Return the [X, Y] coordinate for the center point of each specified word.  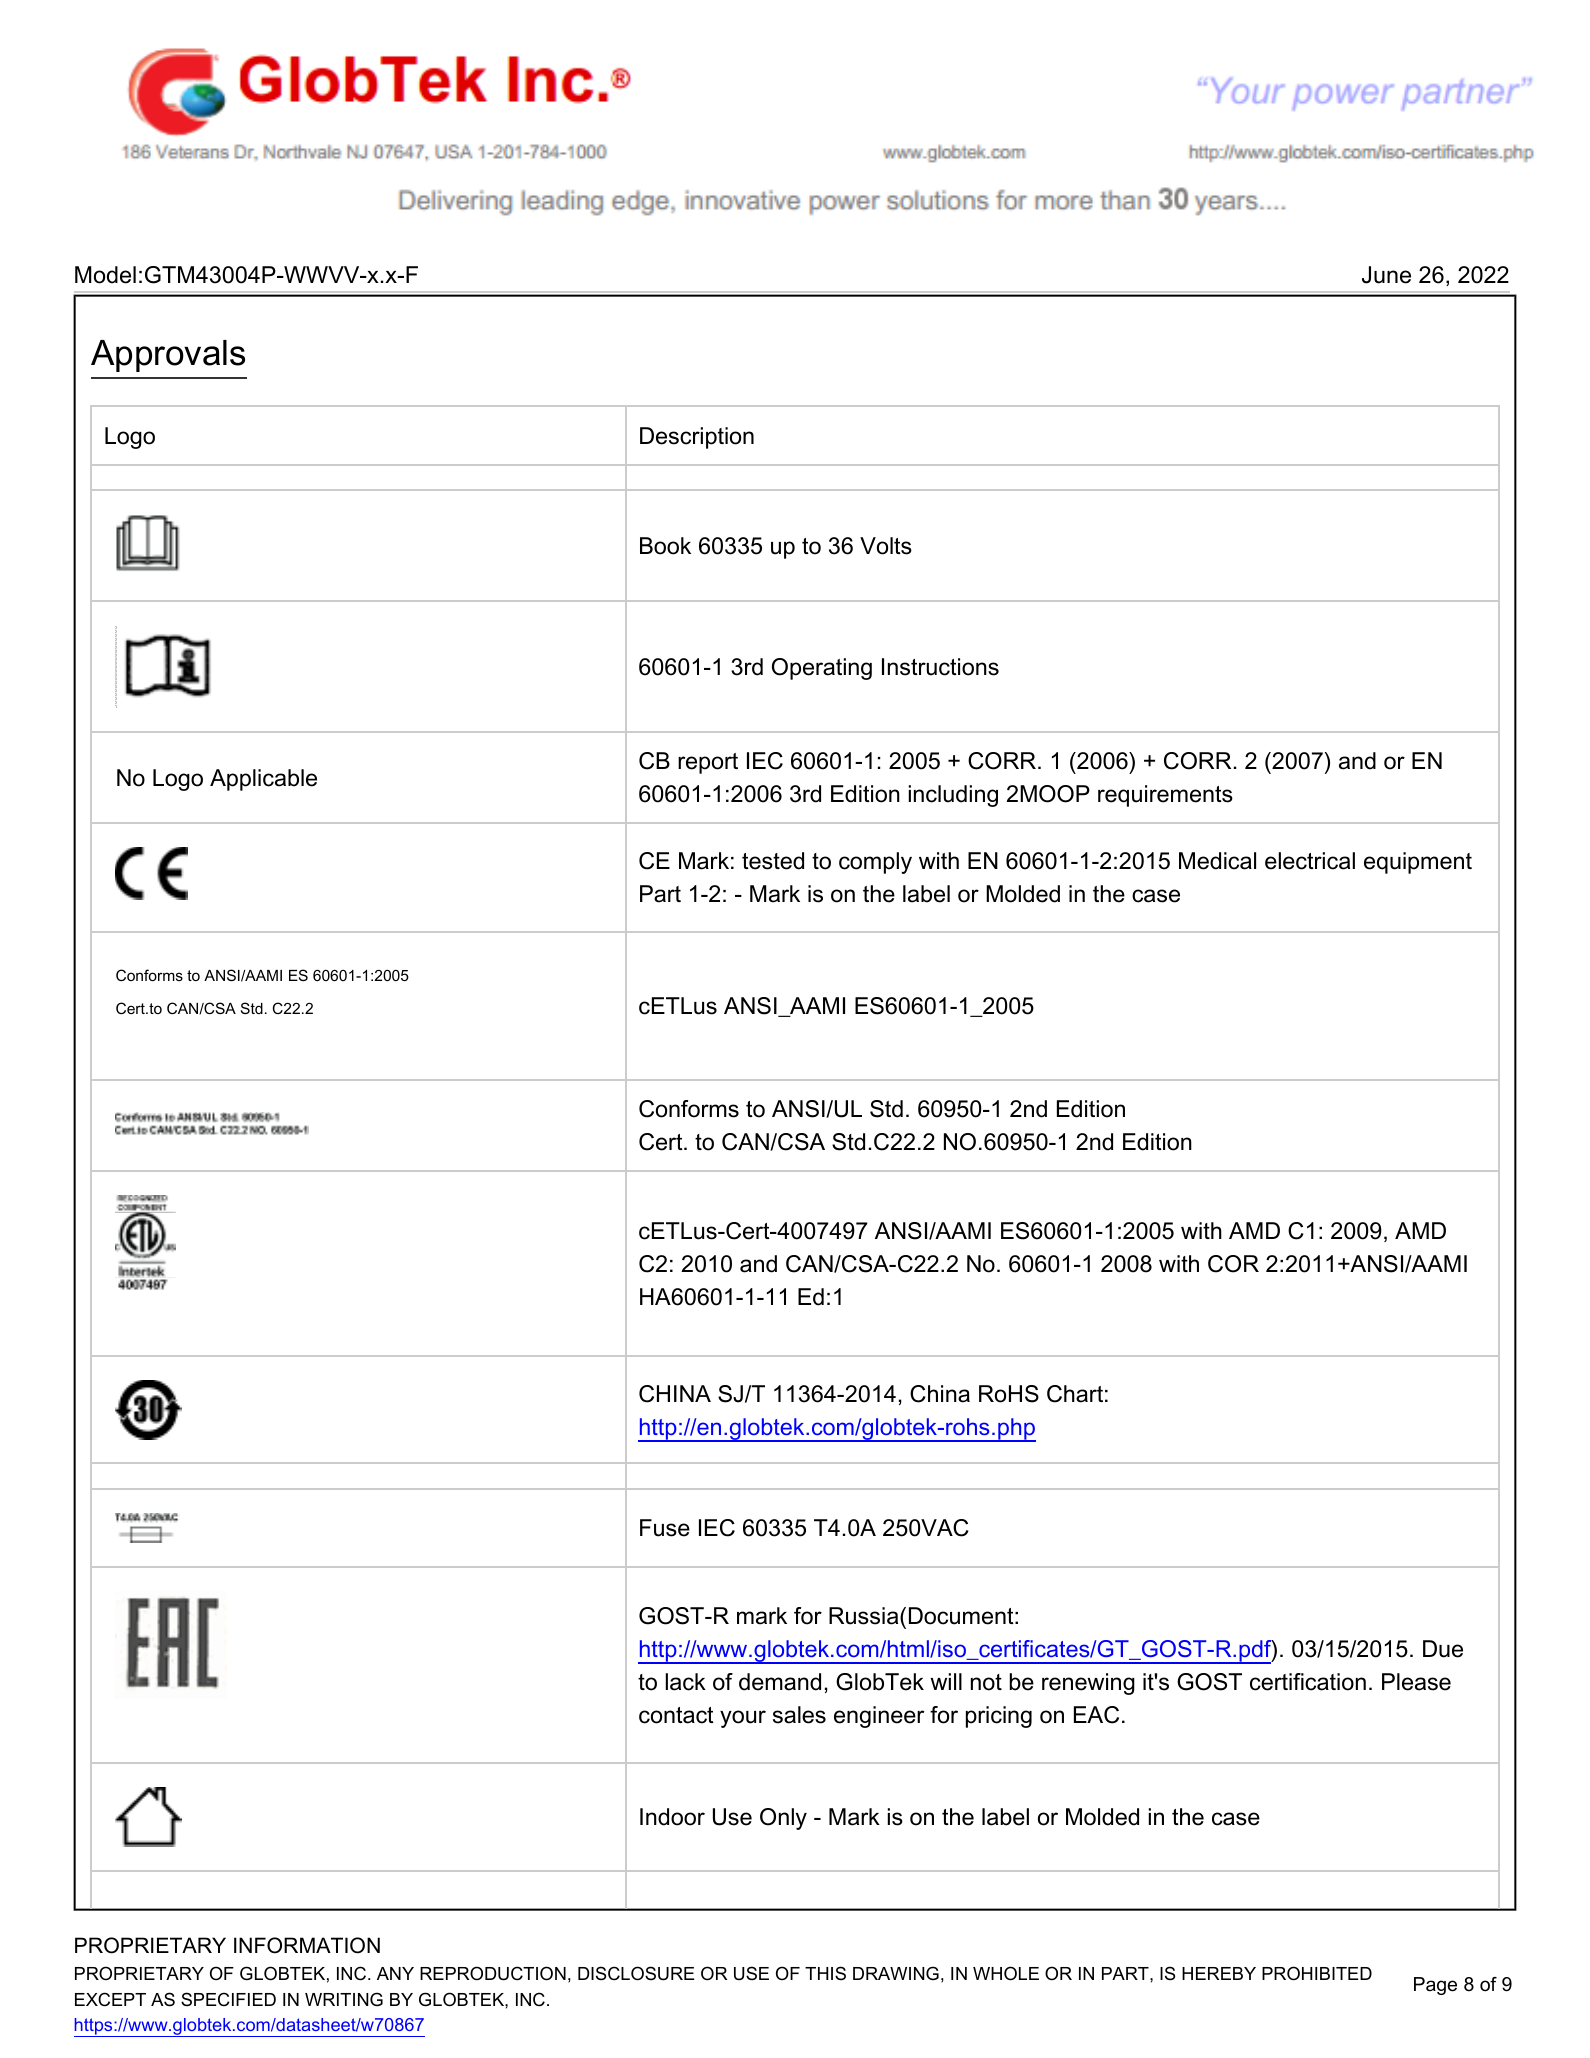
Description [697, 438]
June [1386, 275]
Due [1443, 1649]
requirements [1165, 796]
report [708, 763]
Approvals [168, 356]
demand [780, 1682]
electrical [1310, 861]
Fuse [665, 1528]
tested [773, 861]
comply [875, 863]
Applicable [263, 780]
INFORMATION [307, 1945]
